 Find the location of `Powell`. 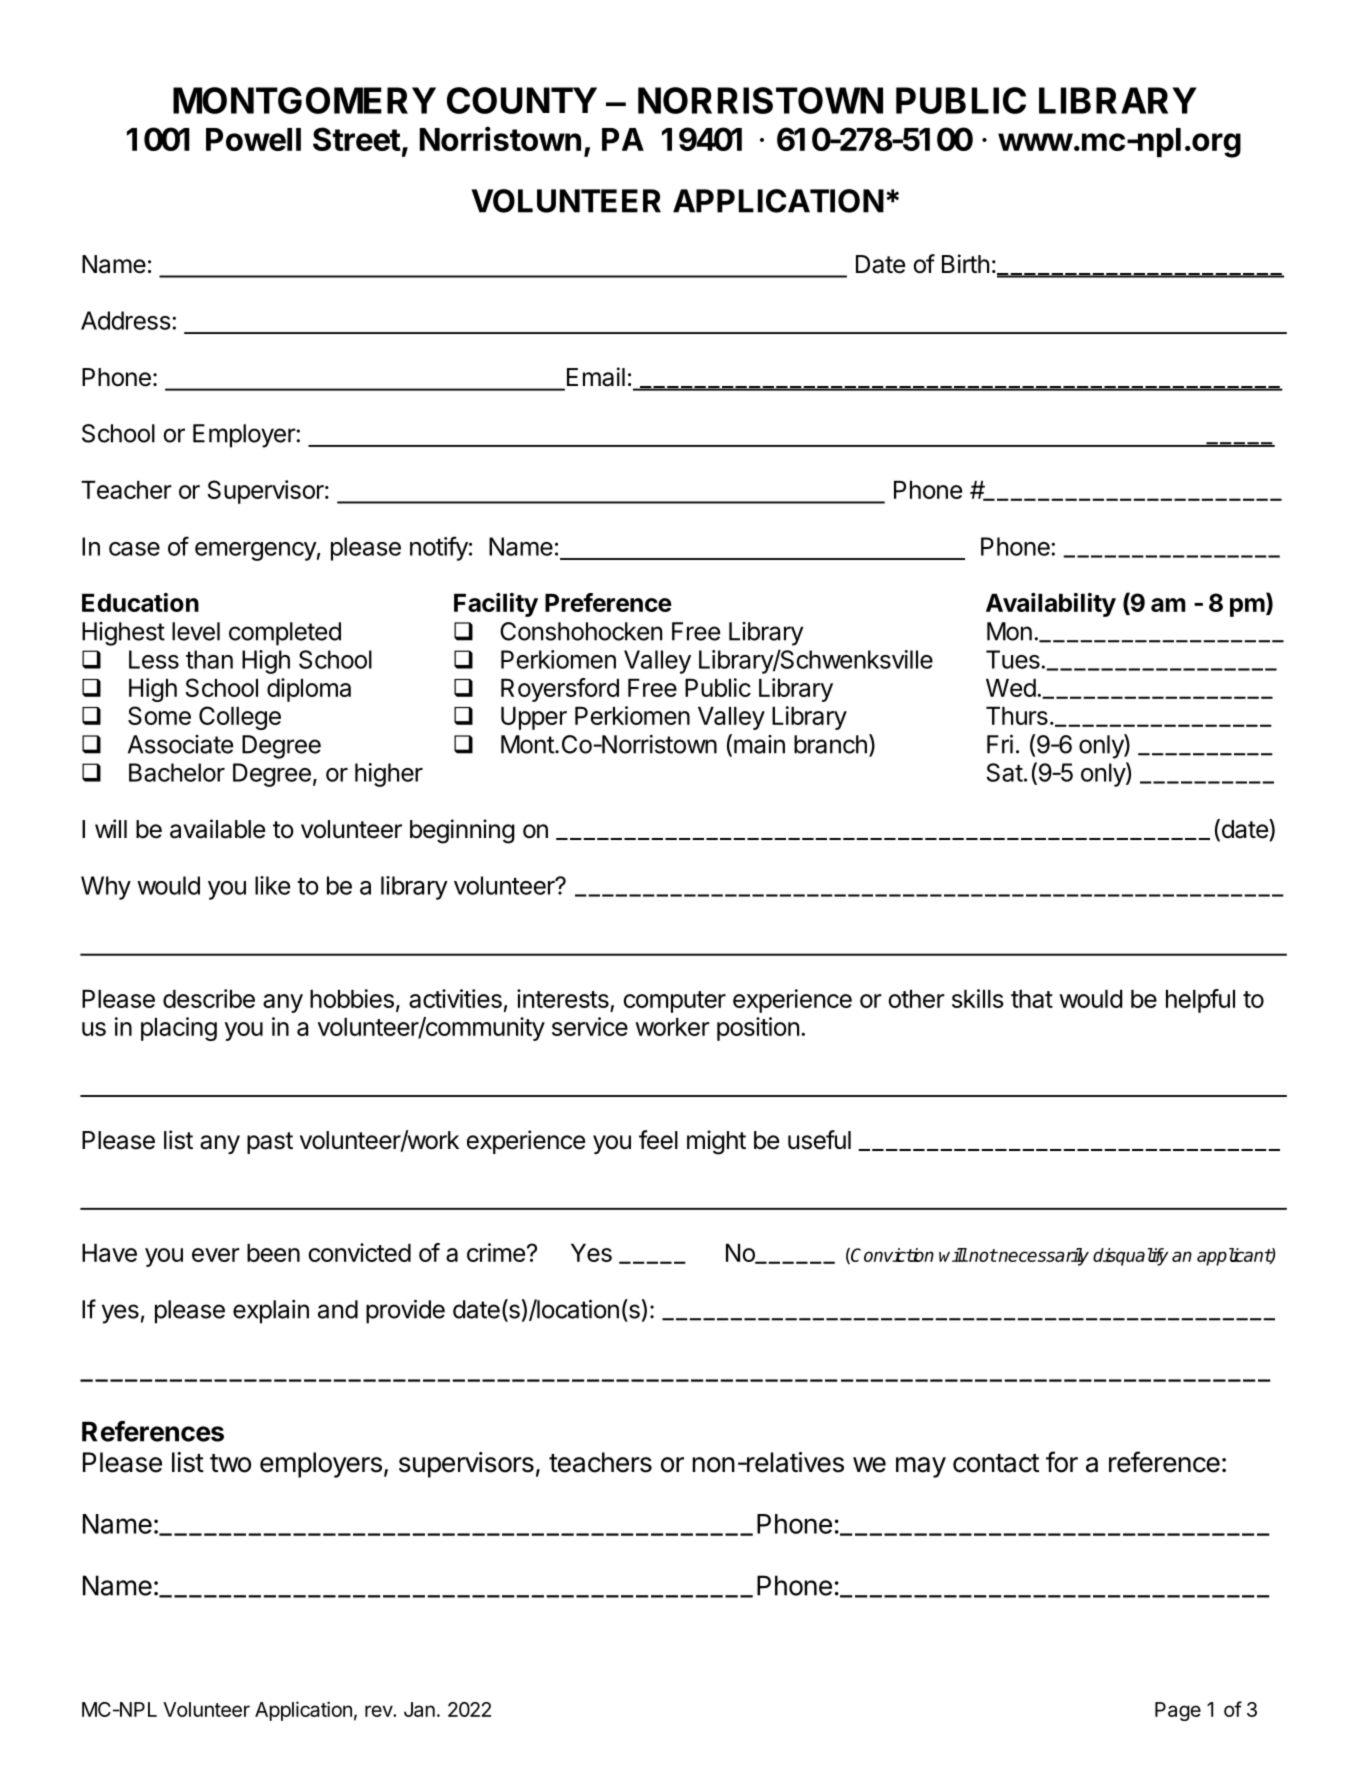

Powell is located at coordinates (253, 139).
